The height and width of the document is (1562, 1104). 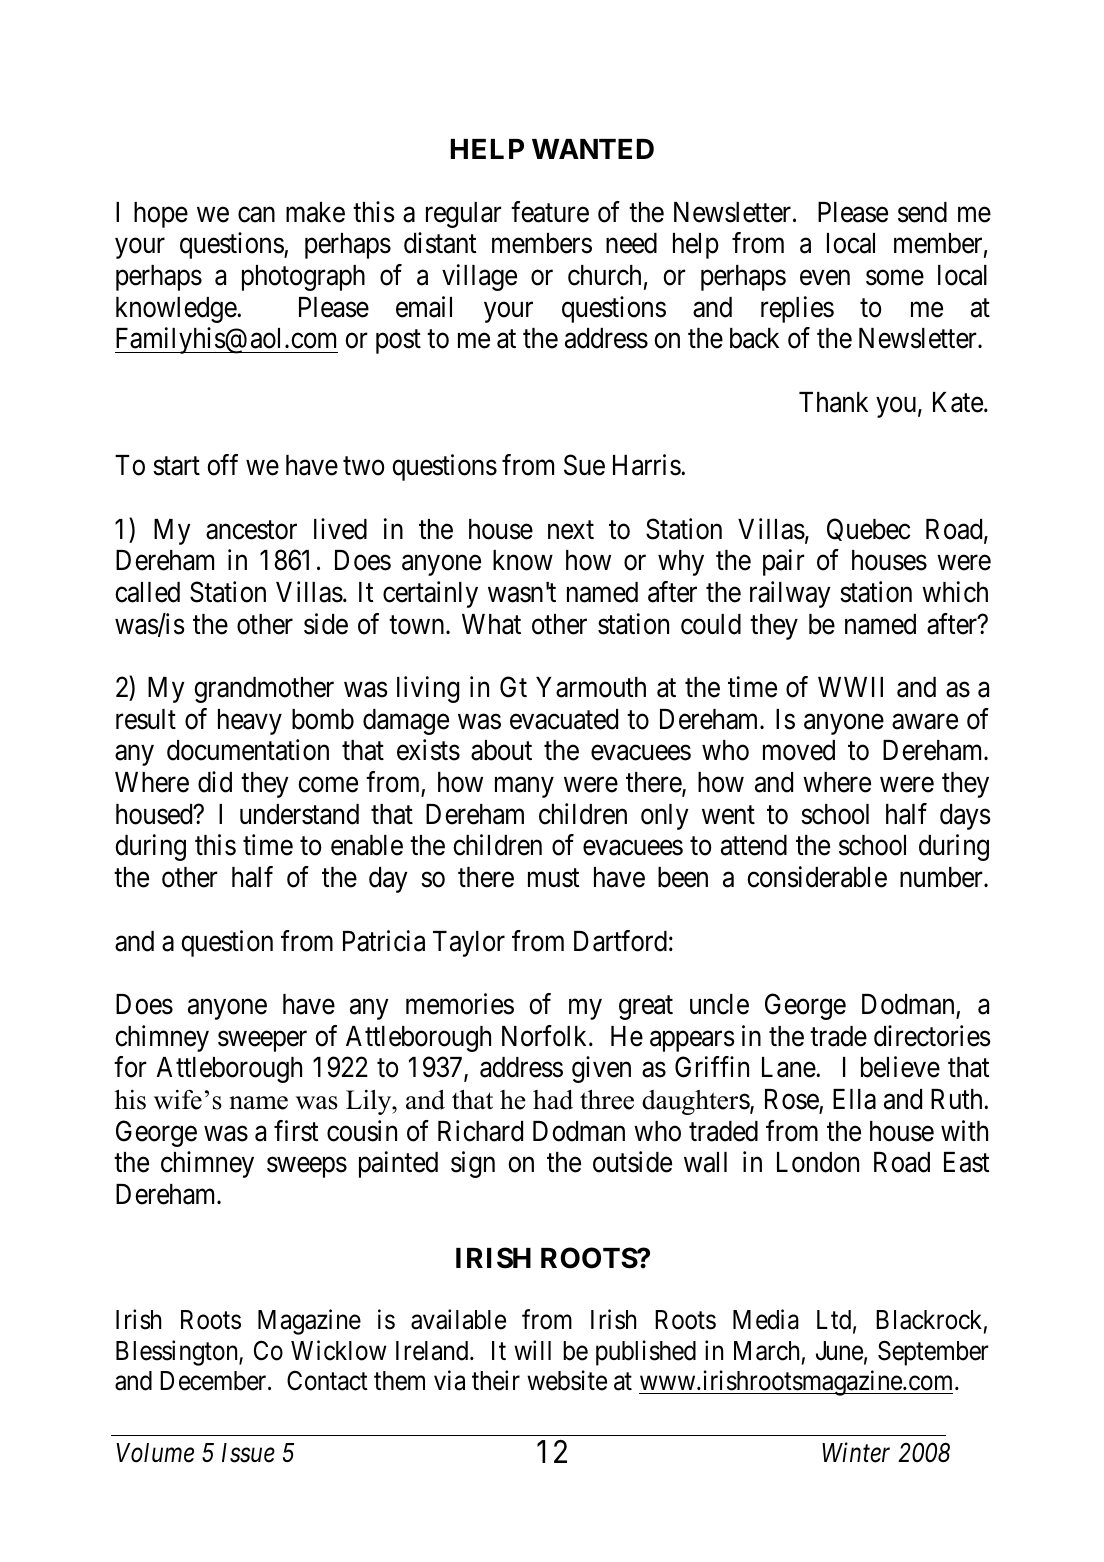 What do you see at coordinates (256, 215) in the document?
I see `can` at bounding box center [256, 215].
